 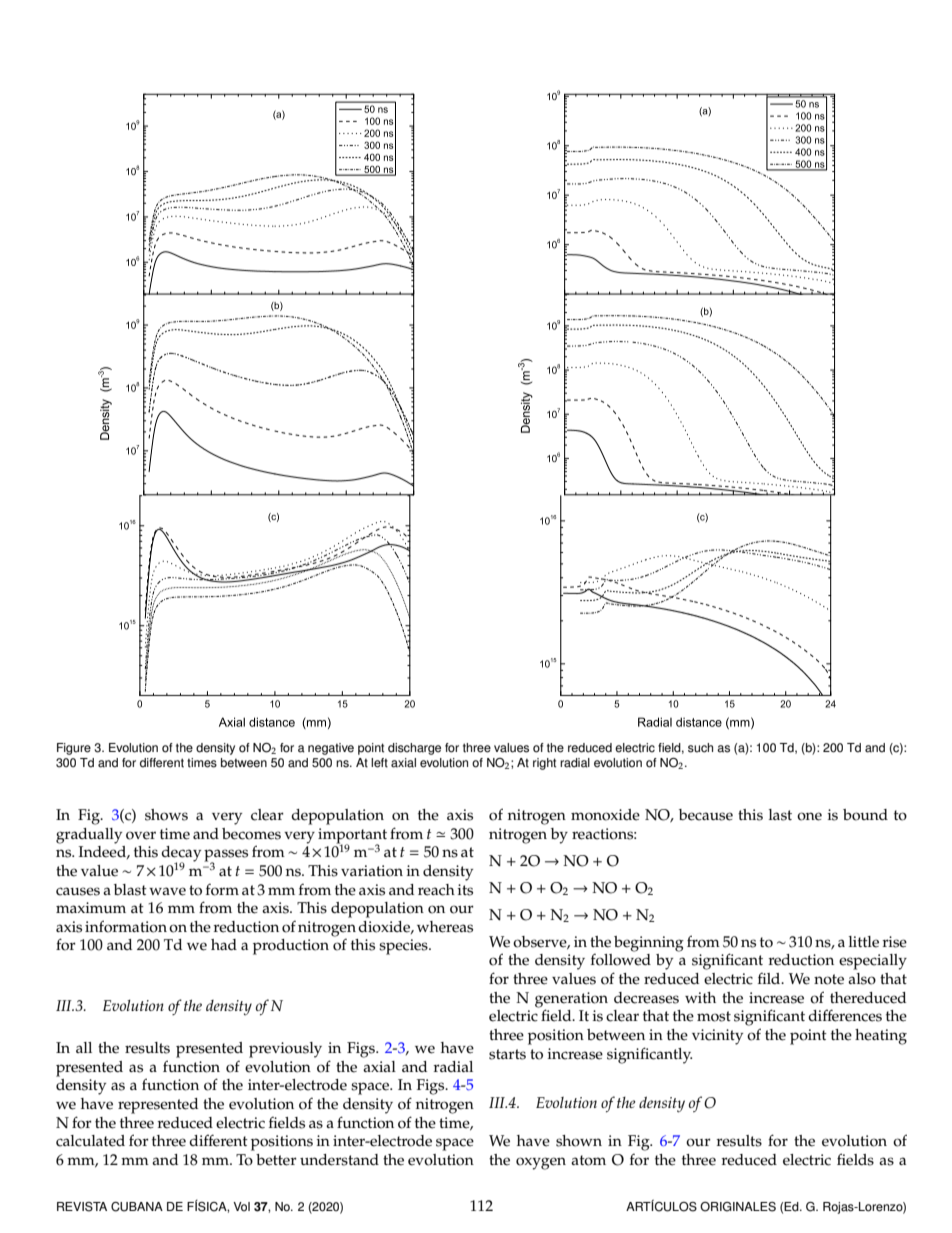 I want to click on vicinity, so click(x=717, y=1037).
